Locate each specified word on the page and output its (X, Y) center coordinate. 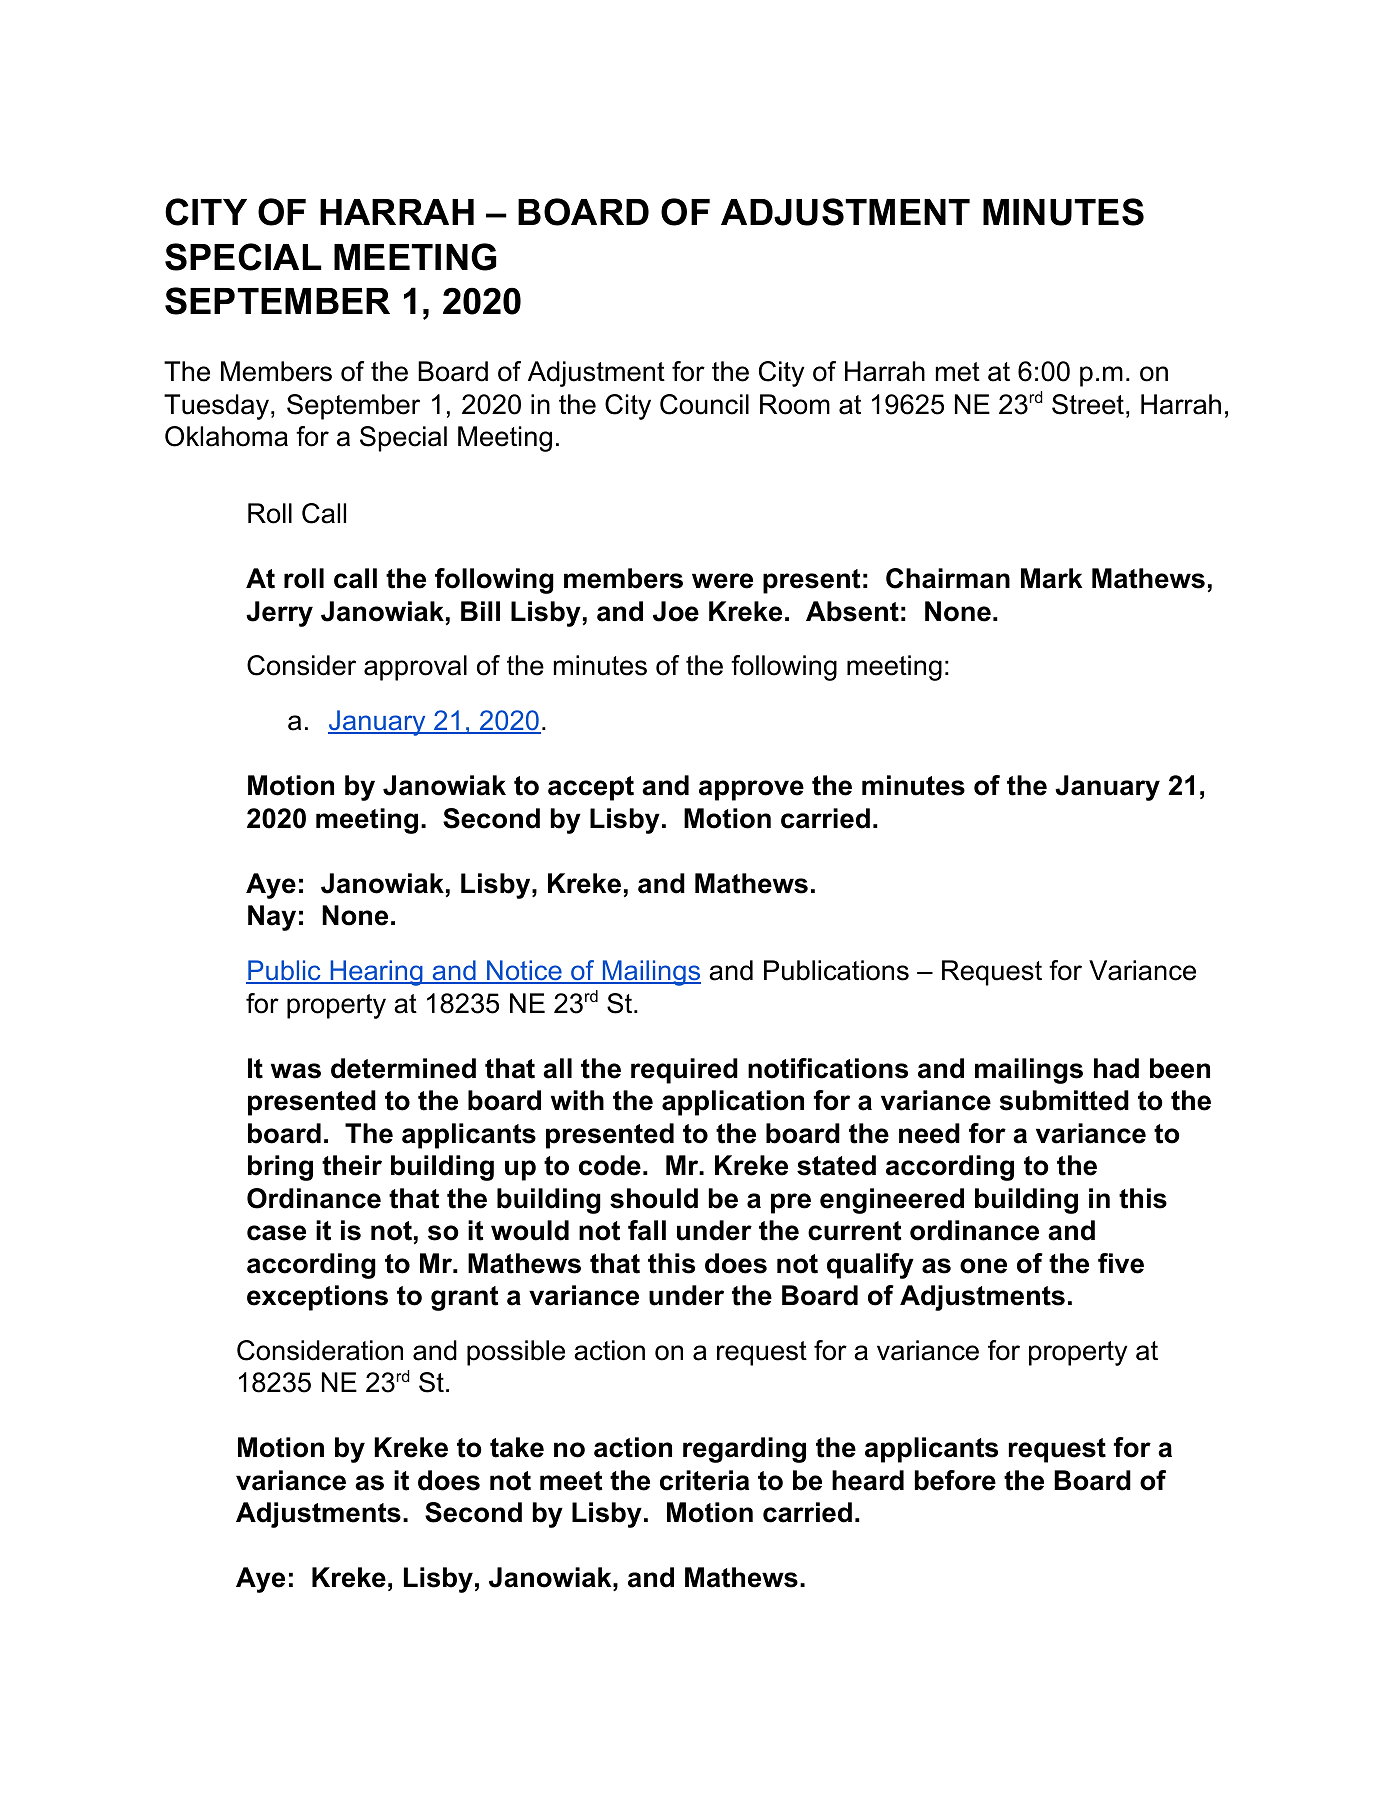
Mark (1051, 578)
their (352, 1165)
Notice (524, 971)
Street (1088, 404)
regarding (744, 1450)
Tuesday (216, 407)
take (517, 1447)
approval (415, 668)
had (1116, 1068)
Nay (272, 918)
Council (704, 404)
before (955, 1480)
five (1121, 1263)
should (654, 1198)
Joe (676, 611)
